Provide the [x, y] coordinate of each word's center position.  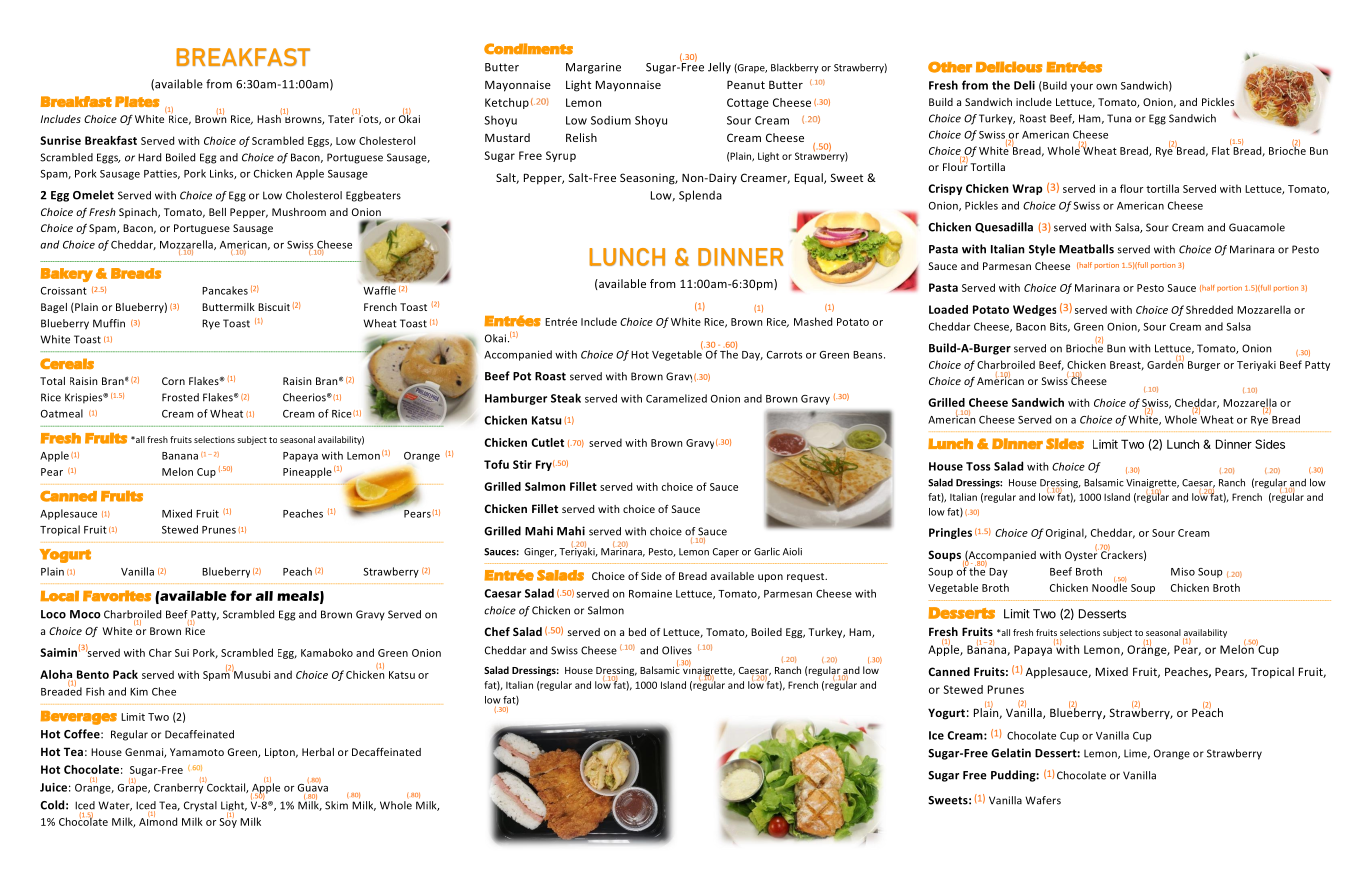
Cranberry [180, 787]
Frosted [180, 397]
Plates [137, 101]
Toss [978, 466]
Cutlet [547, 442]
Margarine [593, 68]
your [1081, 88]
